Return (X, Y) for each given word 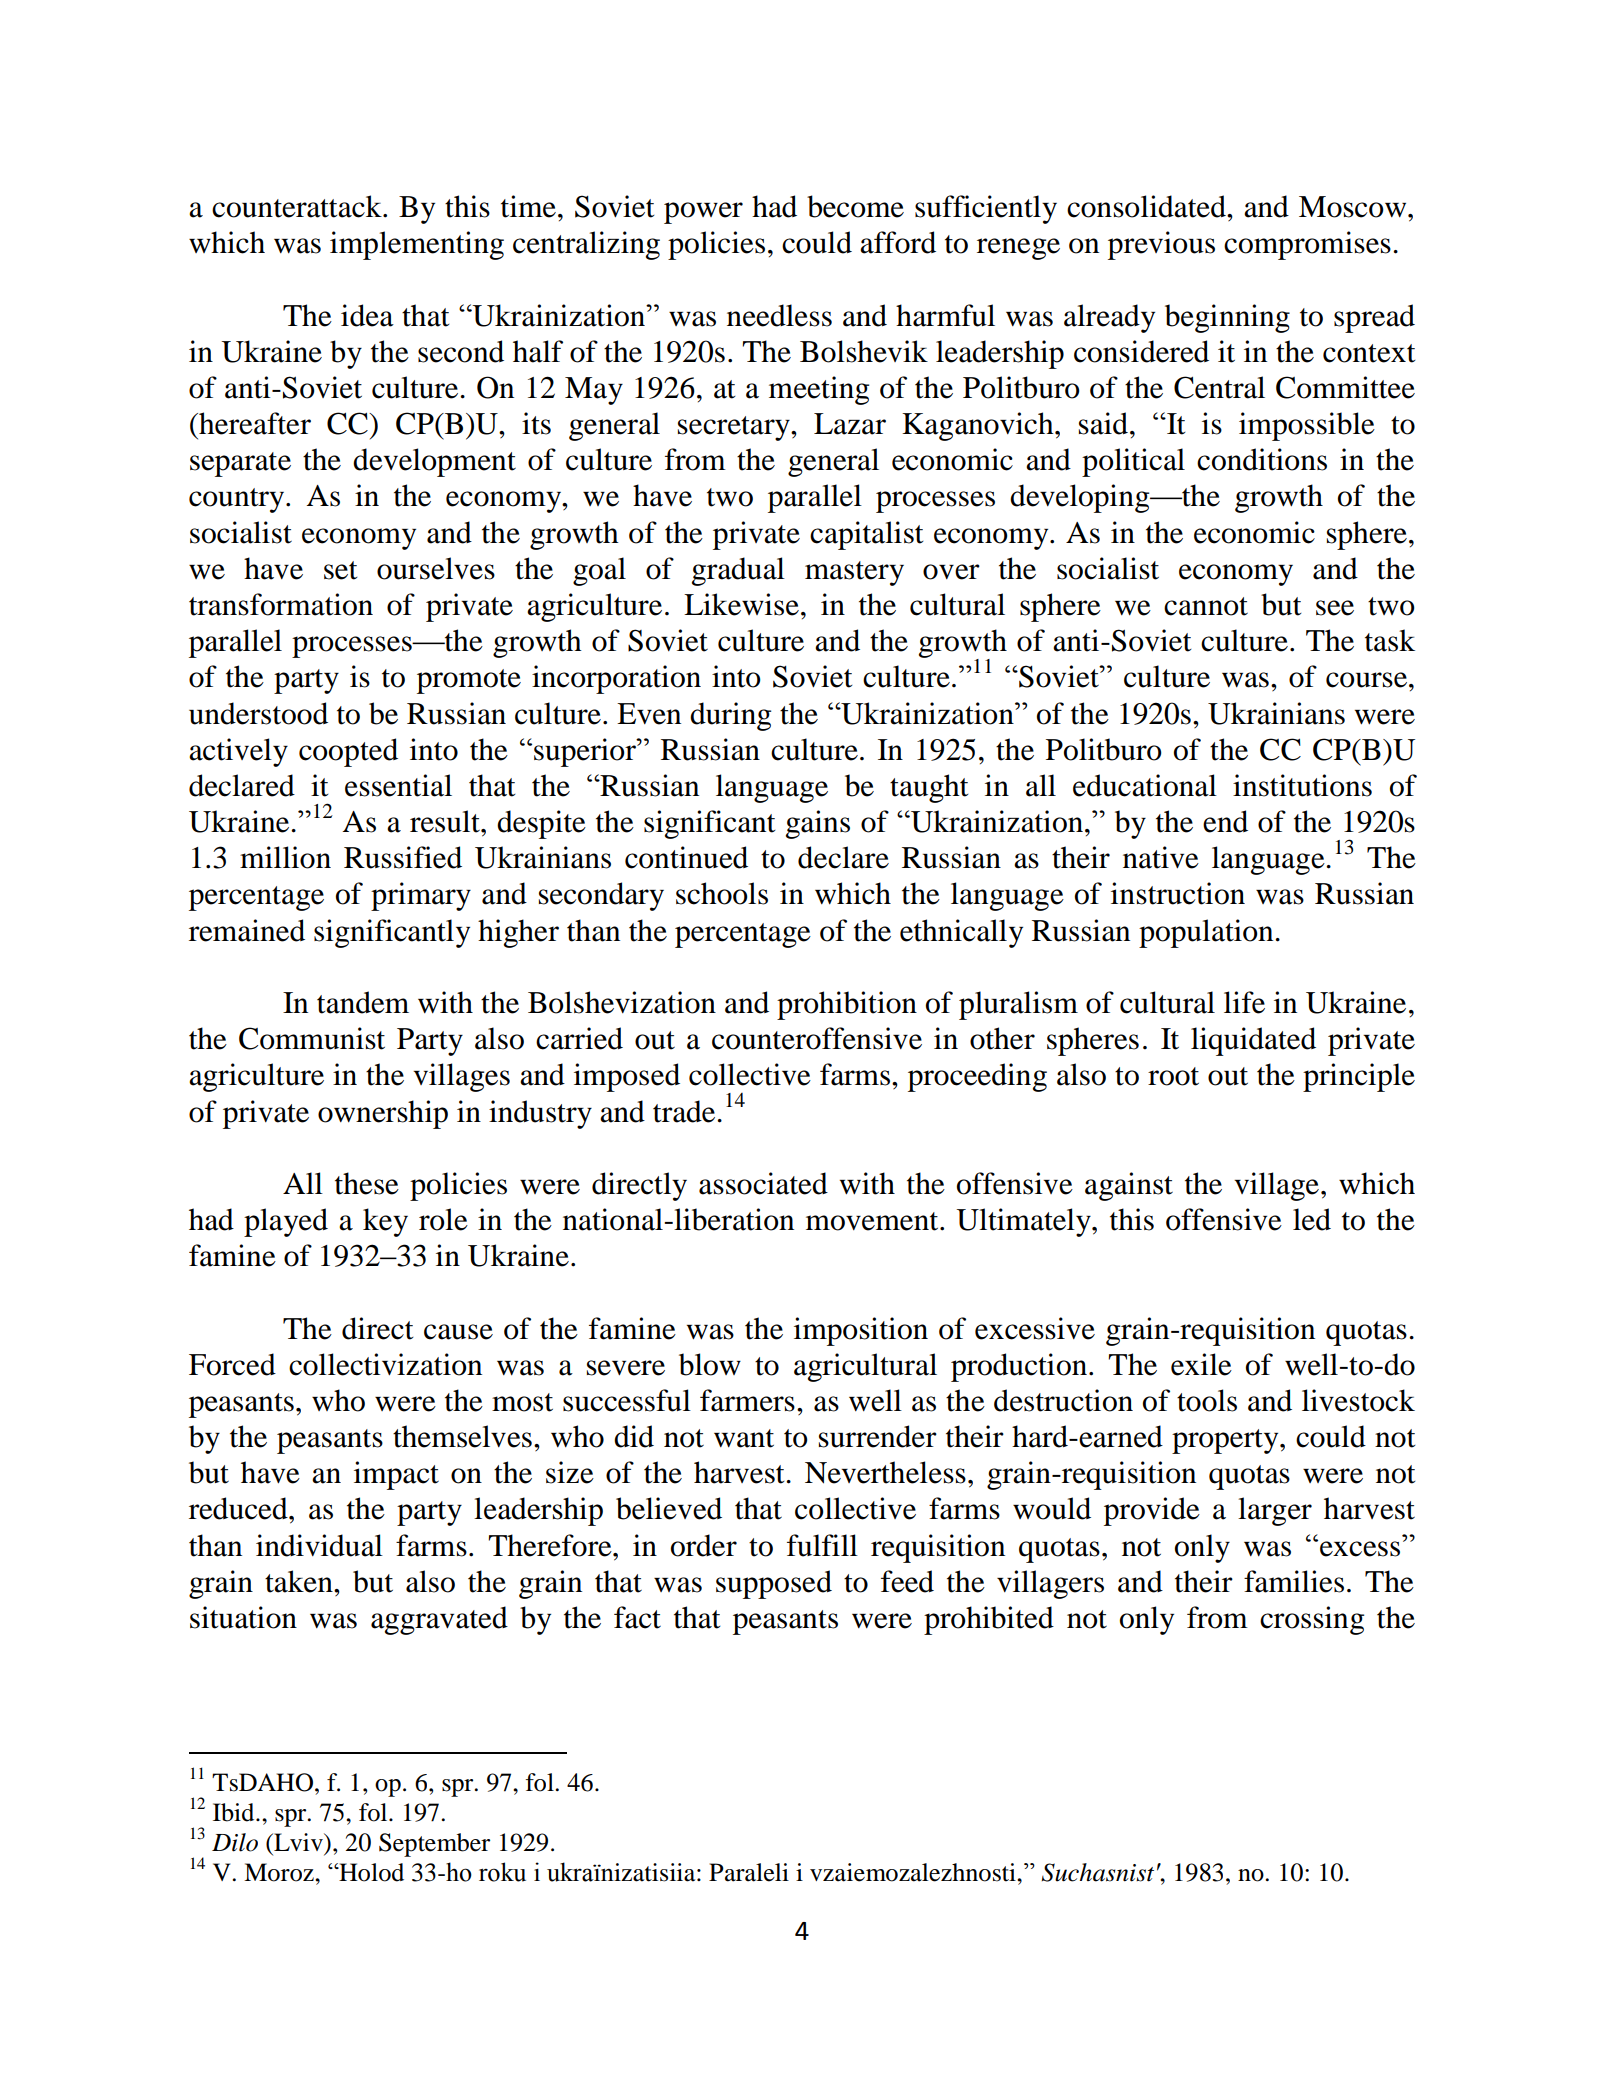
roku (502, 1872)
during (730, 716)
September (434, 1845)
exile (1201, 1364)
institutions (1302, 785)
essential (398, 785)
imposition (861, 1331)
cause (458, 1332)
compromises (1307, 245)
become (855, 206)
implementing (417, 245)
